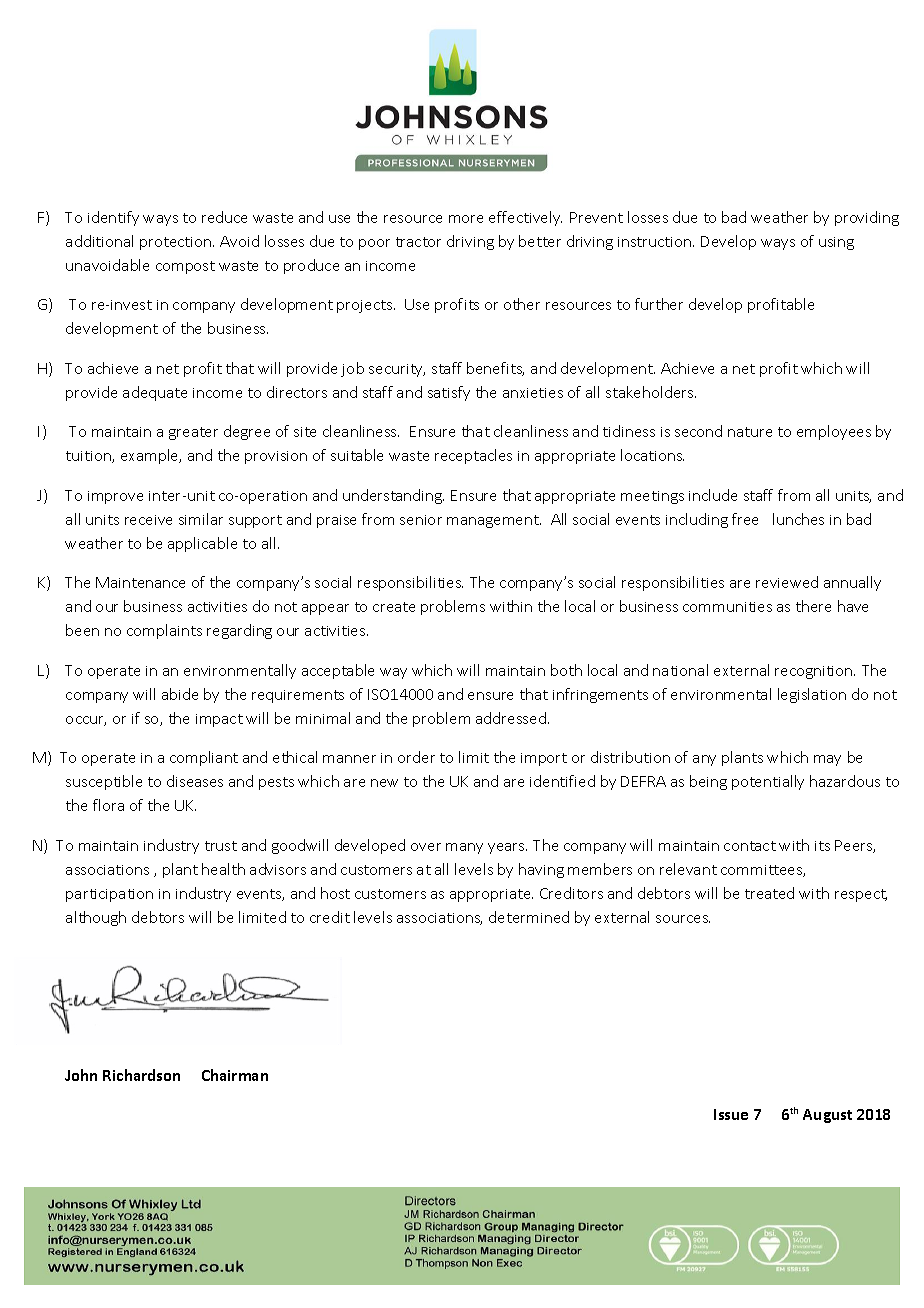 Image resolution: width=924 pixels, height=1308 pixels. Describe the element at coordinates (464, 848) in the screenshot. I see `many` at that location.
